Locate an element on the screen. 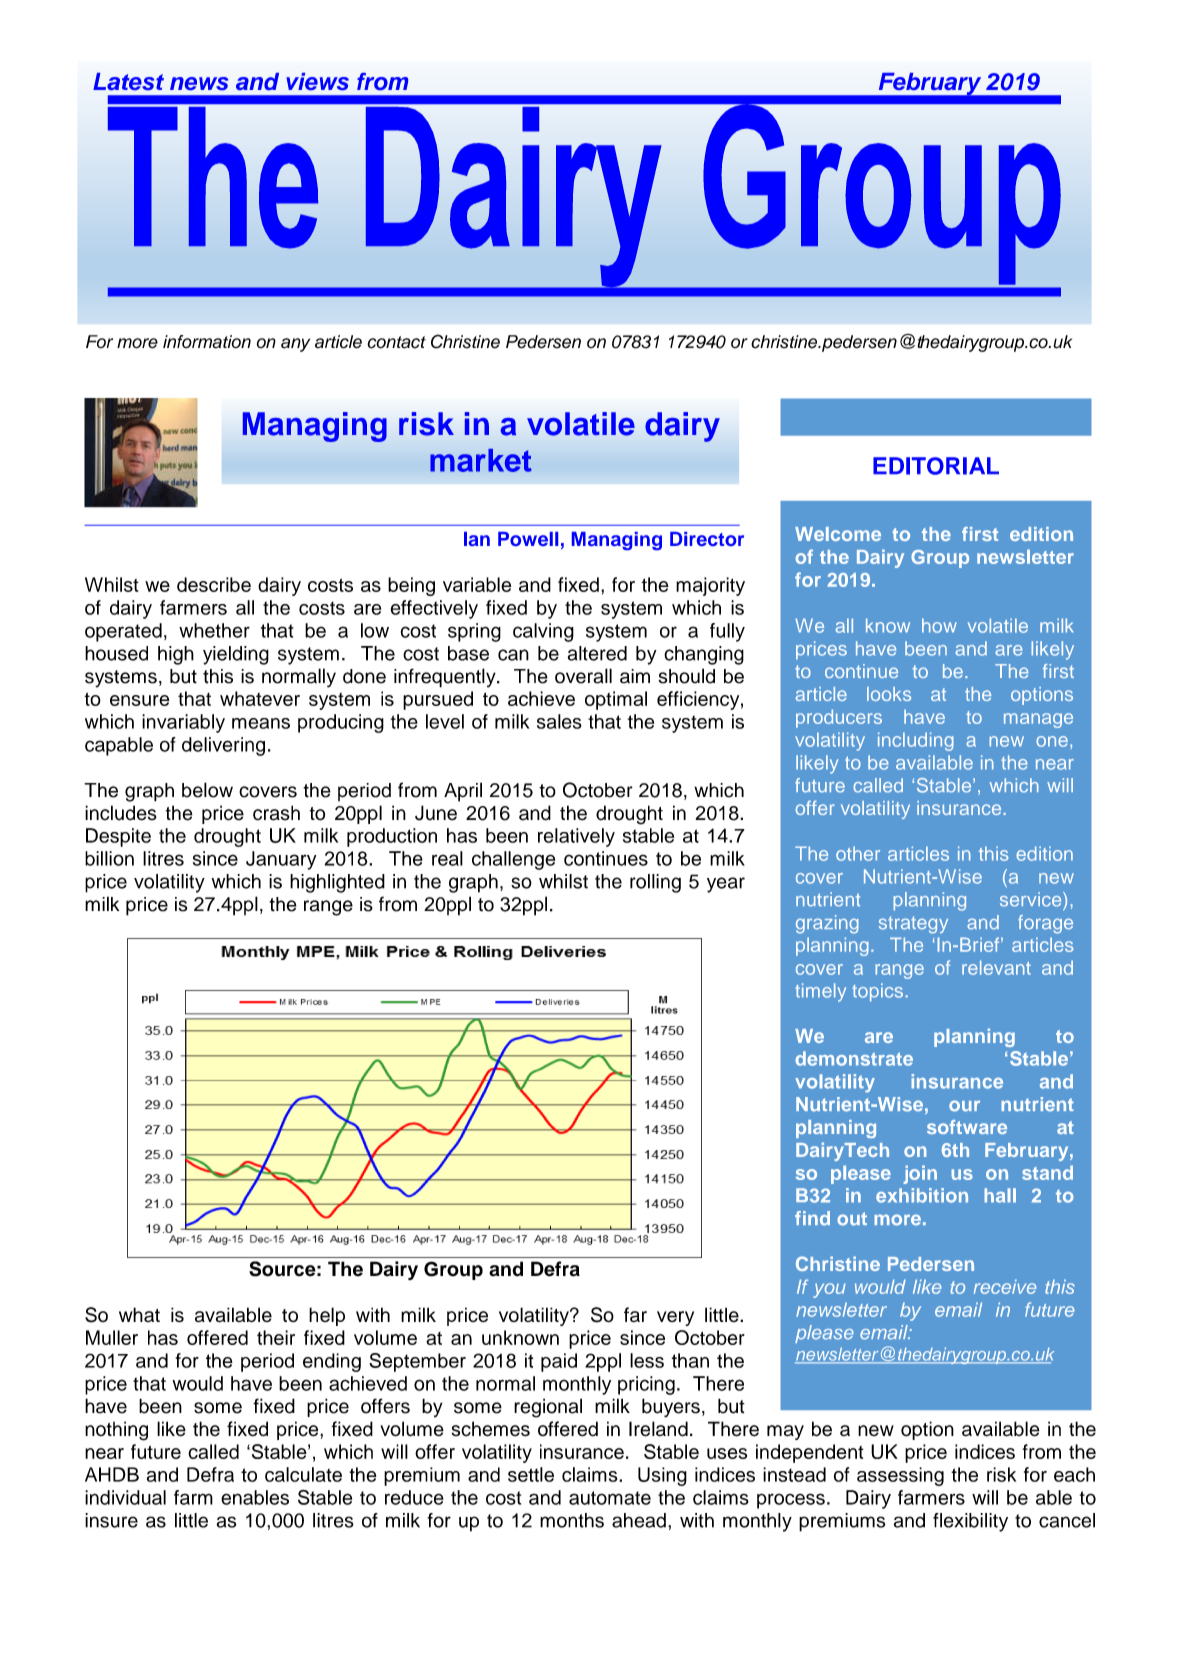  assessing is located at coordinates (900, 1476).
